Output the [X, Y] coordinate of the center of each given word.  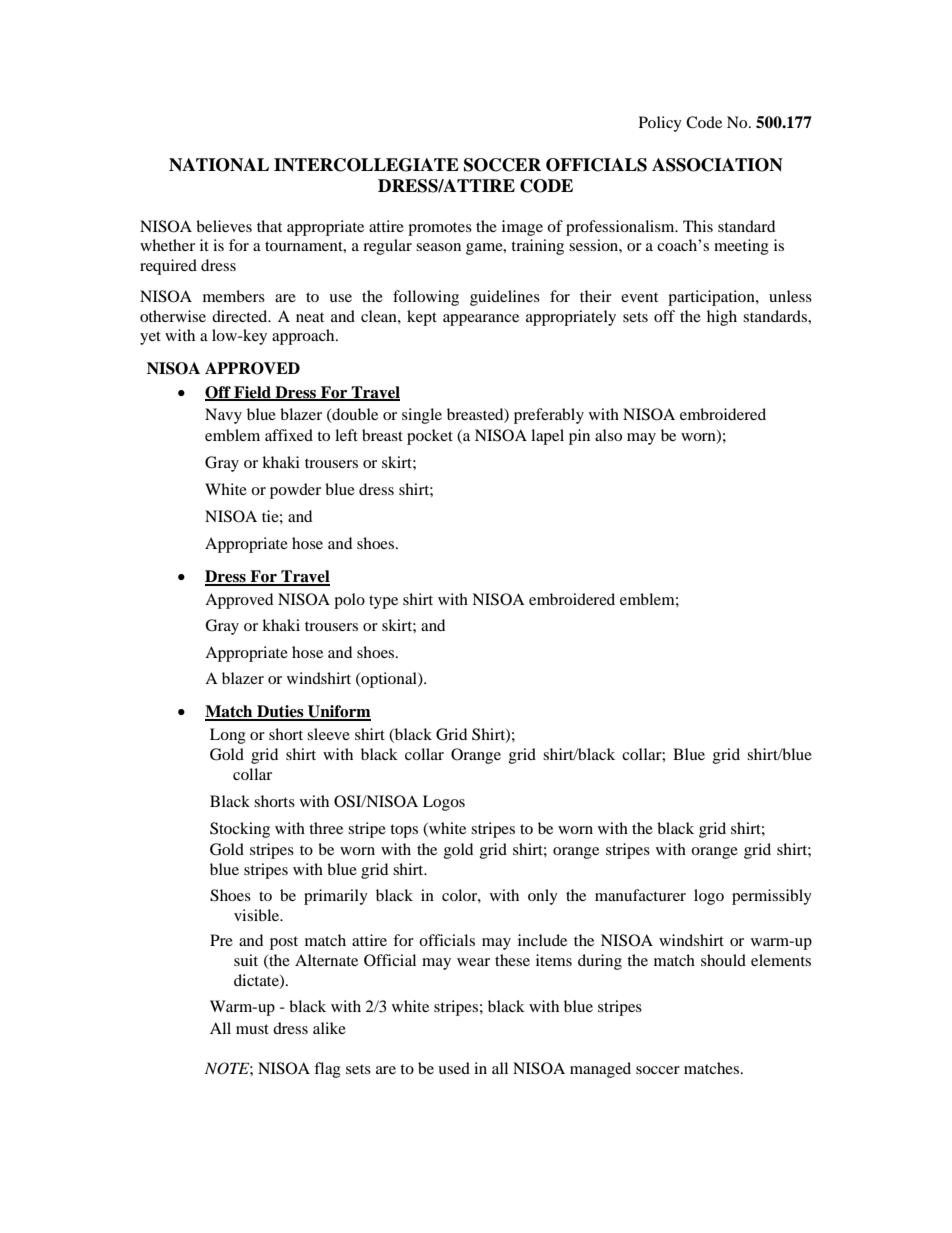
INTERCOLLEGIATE [366, 165]
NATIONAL [219, 165]
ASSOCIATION [717, 165]
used [454, 1068]
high [722, 318]
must [252, 1029]
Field [252, 393]
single [422, 416]
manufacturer [640, 895]
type [383, 602]
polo [349, 601]
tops [404, 831]
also [608, 435]
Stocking [240, 830]
